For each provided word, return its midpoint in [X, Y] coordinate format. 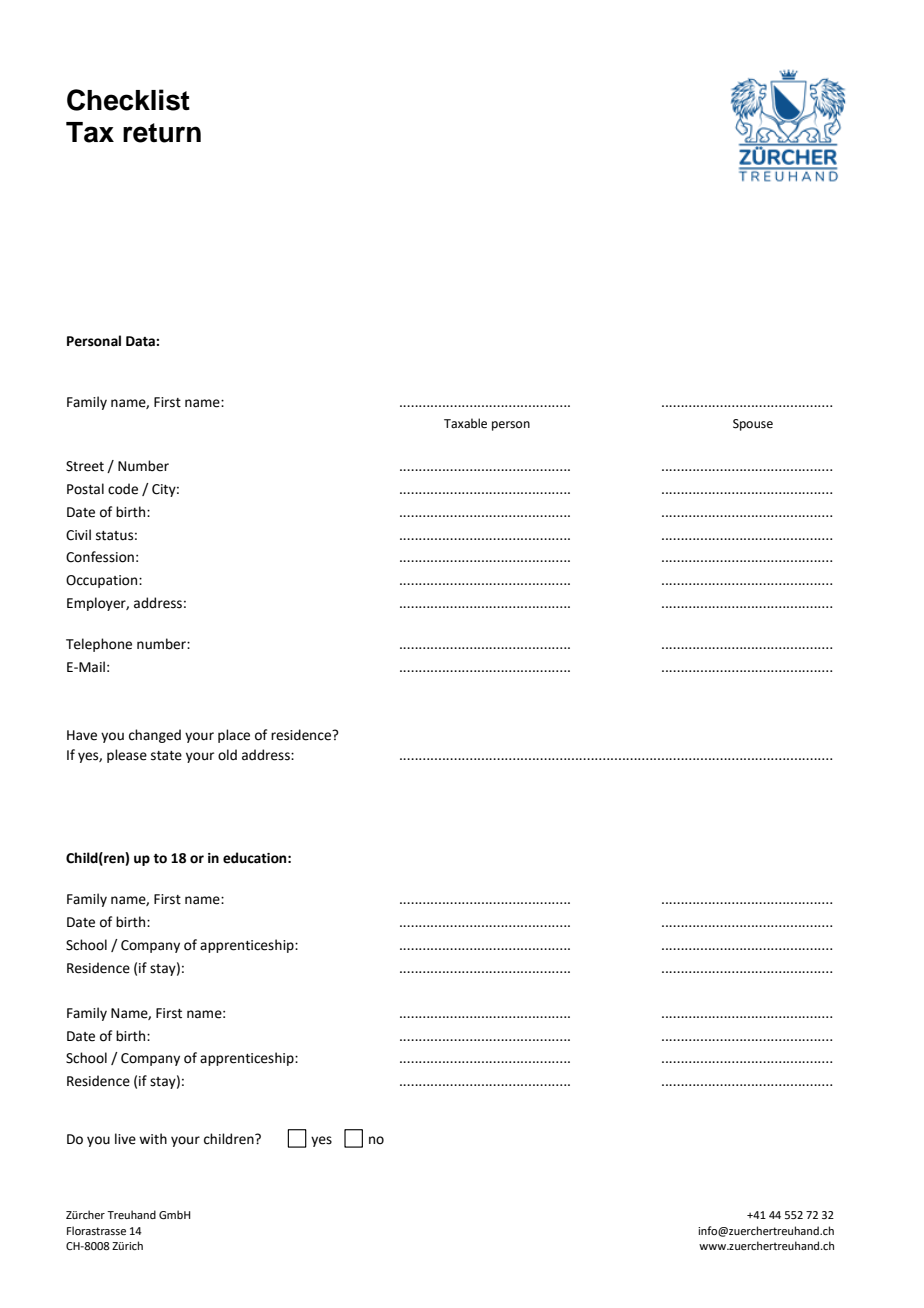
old [227, 755]
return [162, 133]
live [125, 1139]
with [153, 1139]
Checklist [128, 100]
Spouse [753, 425]
